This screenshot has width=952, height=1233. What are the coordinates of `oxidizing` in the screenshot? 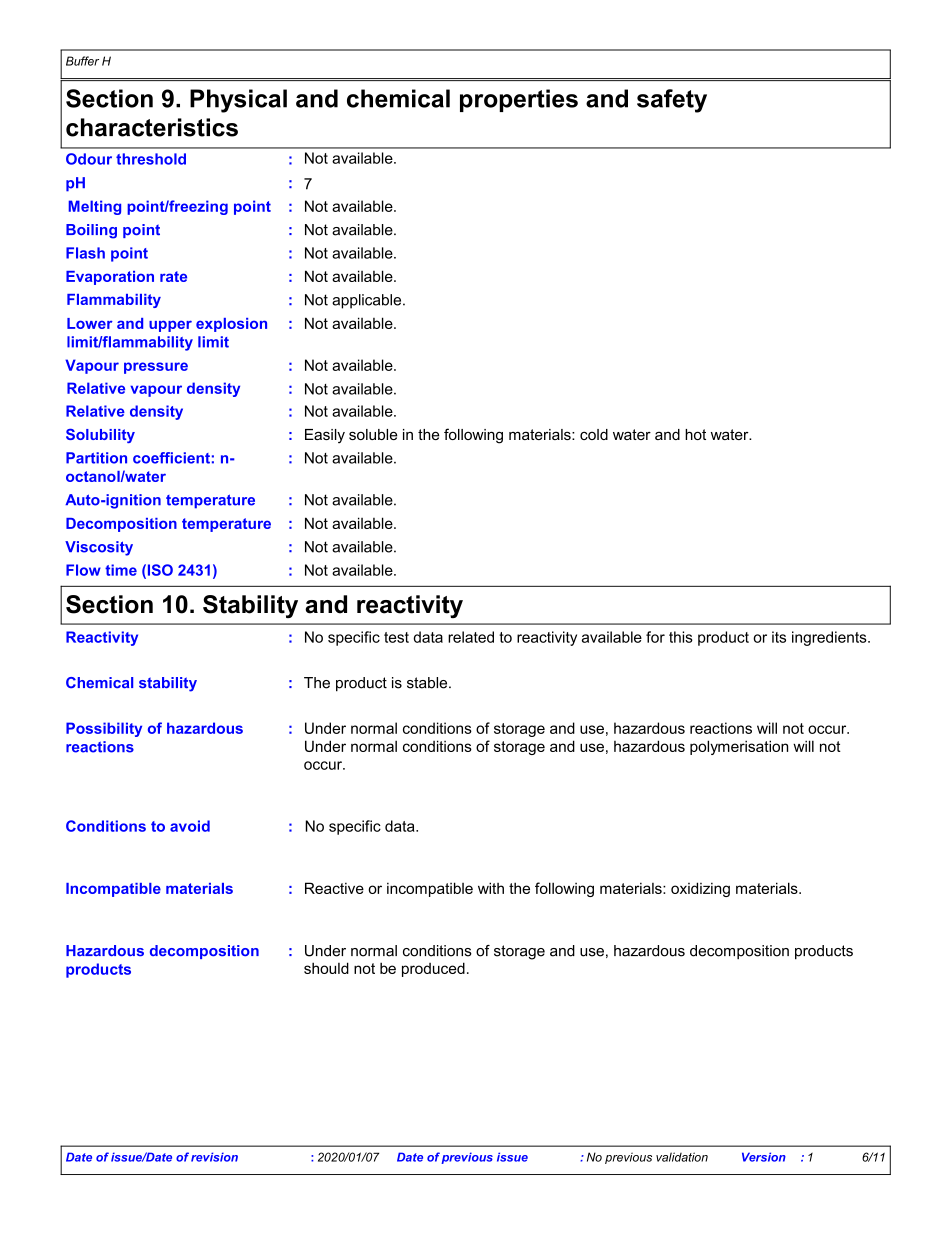 It's located at (700, 889).
